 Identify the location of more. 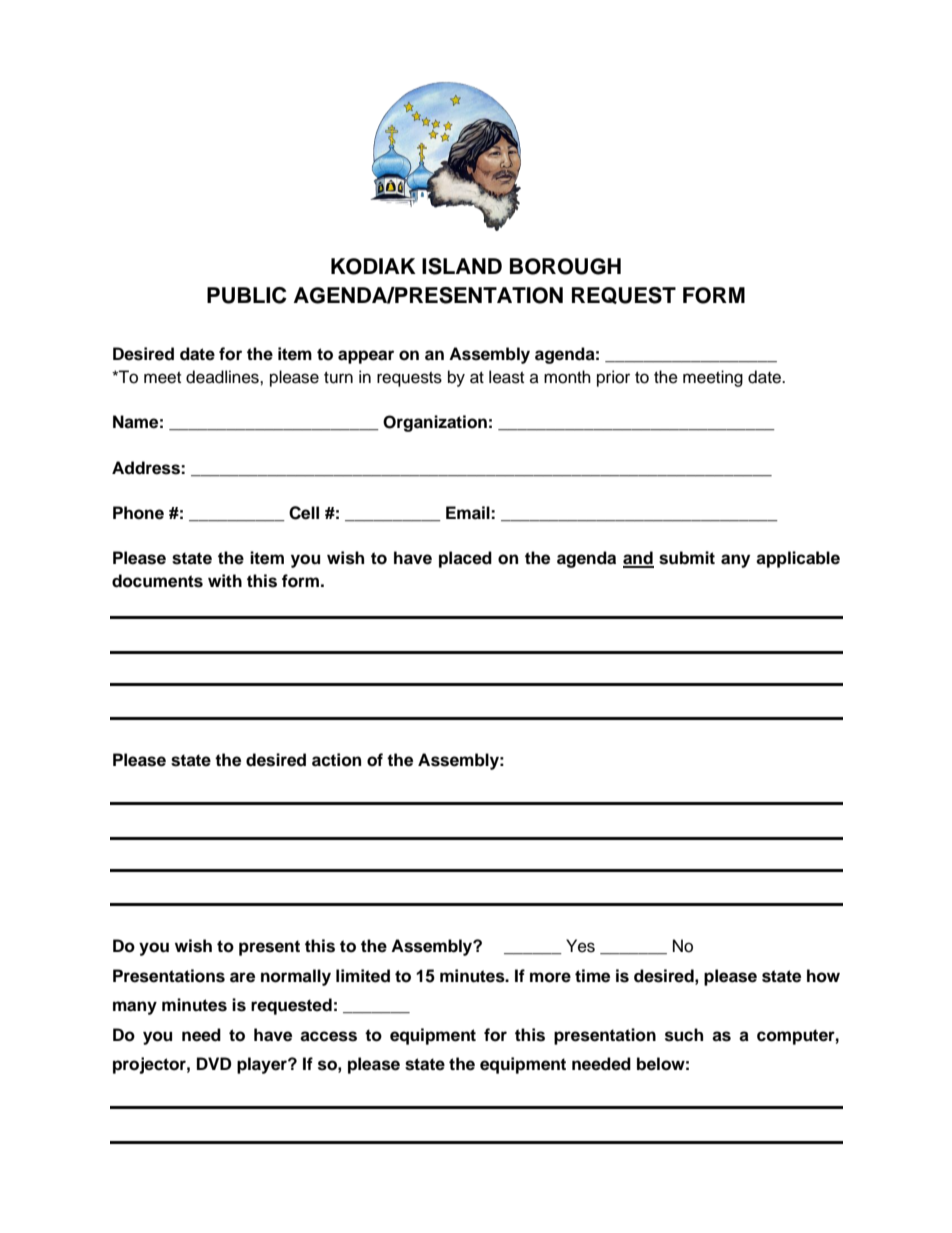
(550, 977).
